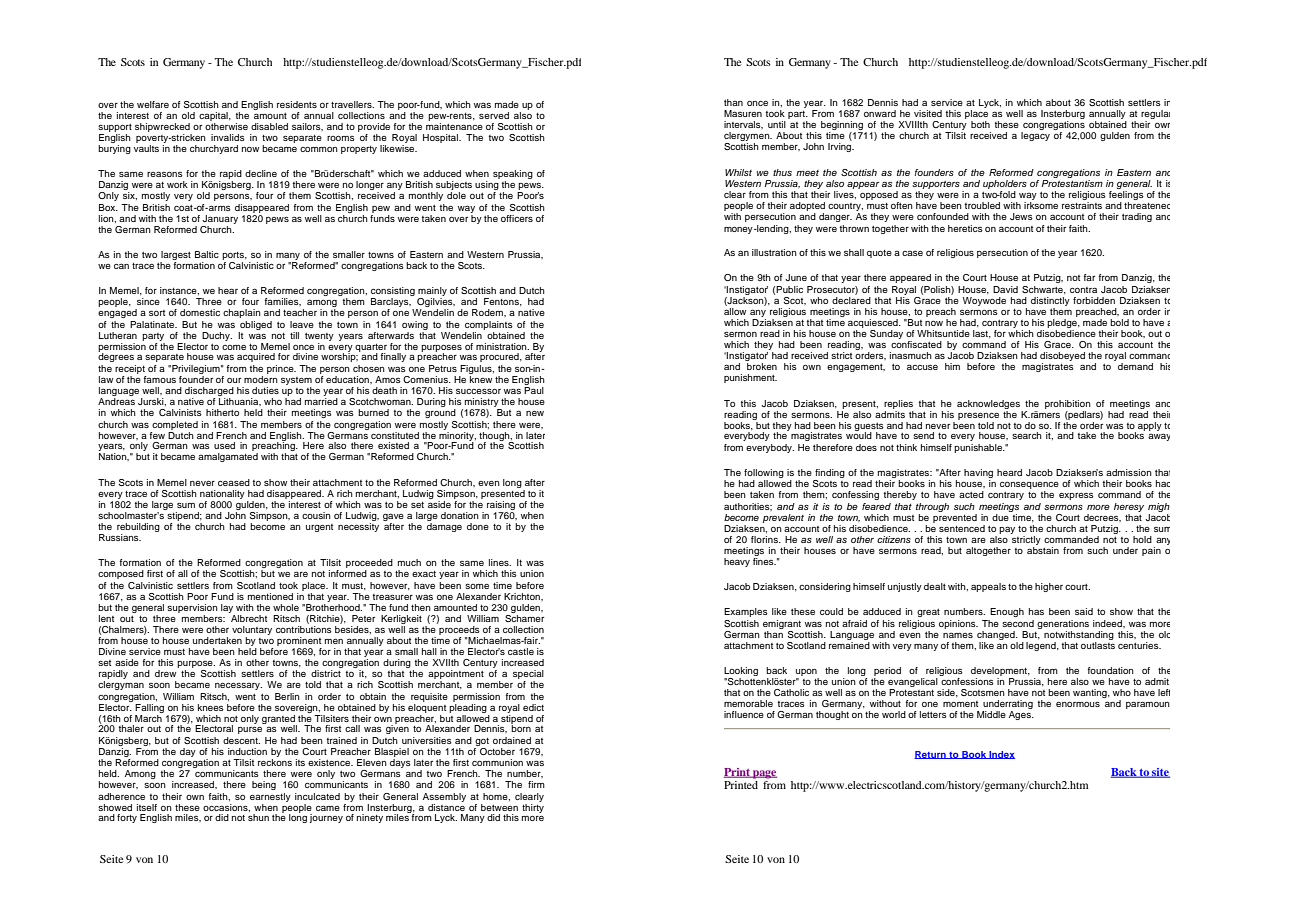 This page has width=1308, height=924. I want to click on prohibition, so click(1068, 404).
